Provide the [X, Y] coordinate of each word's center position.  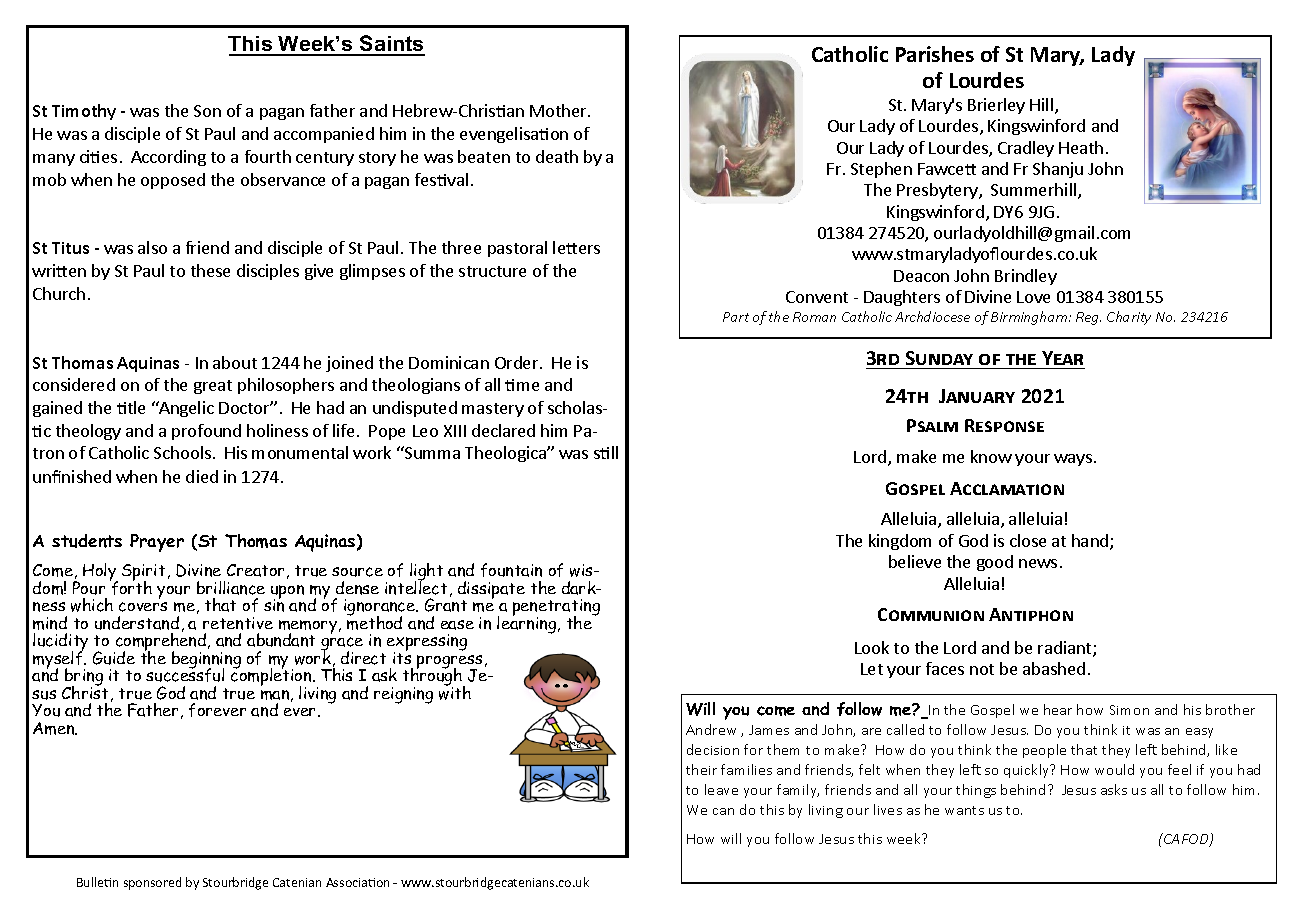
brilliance [231, 588]
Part [736, 317]
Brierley [996, 106]
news [1038, 563]
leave [721, 789]
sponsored [152, 883]
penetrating [556, 609]
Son [207, 111]
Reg [1088, 318]
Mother [559, 110]
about [235, 362]
